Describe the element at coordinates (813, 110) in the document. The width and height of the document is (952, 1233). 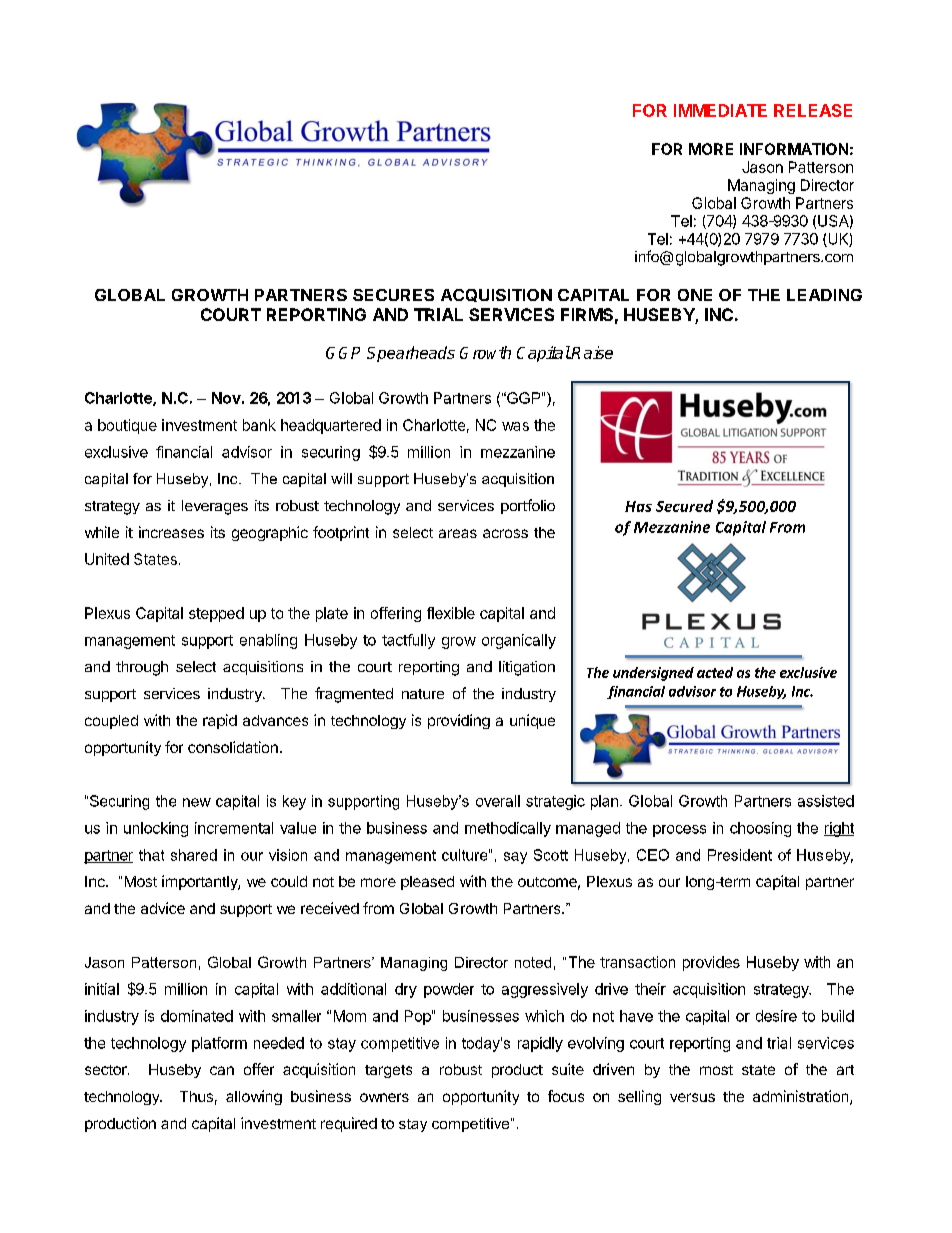
I see `RELEASE` at that location.
